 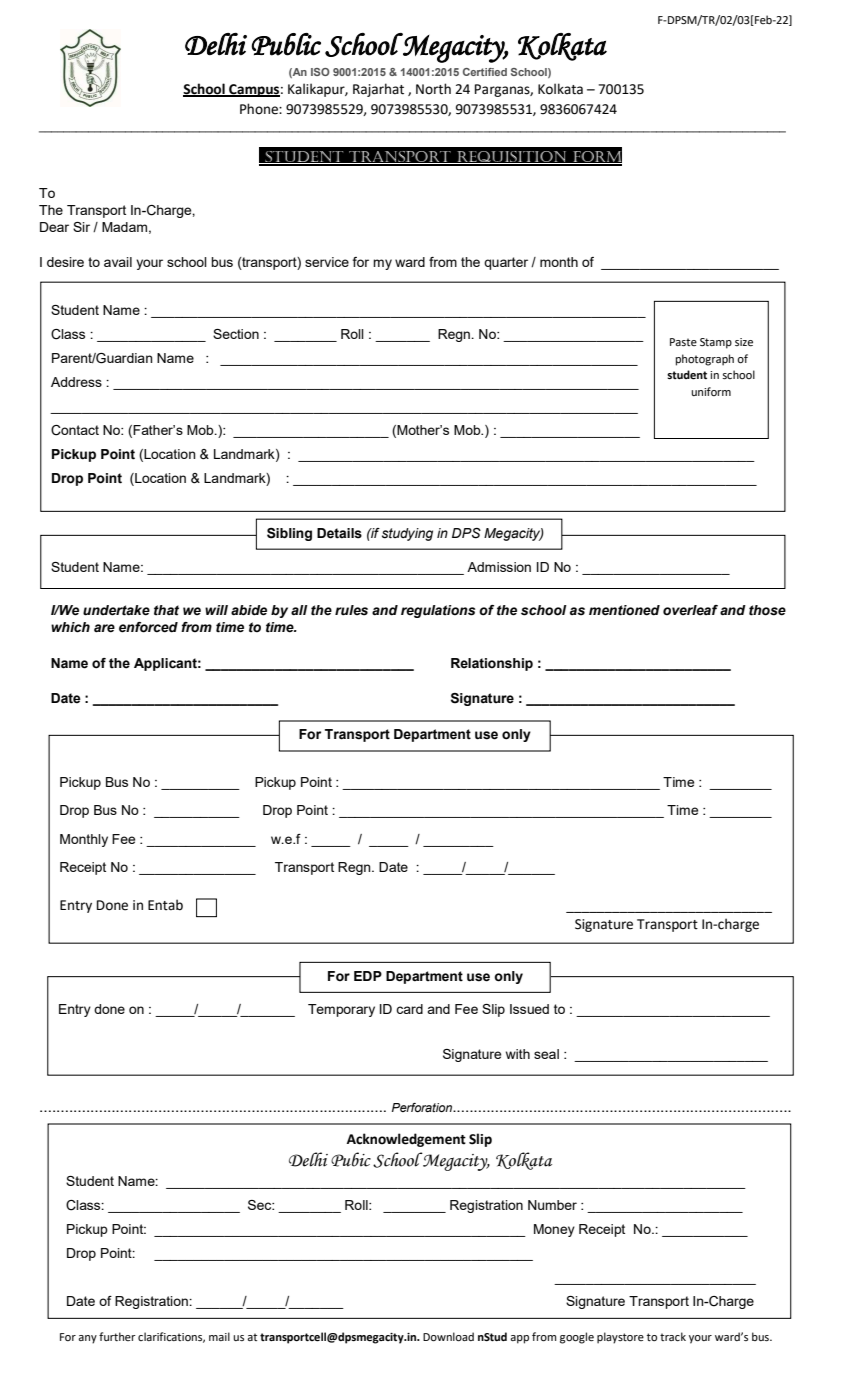 I want to click on Contact, so click(x=75, y=430).
